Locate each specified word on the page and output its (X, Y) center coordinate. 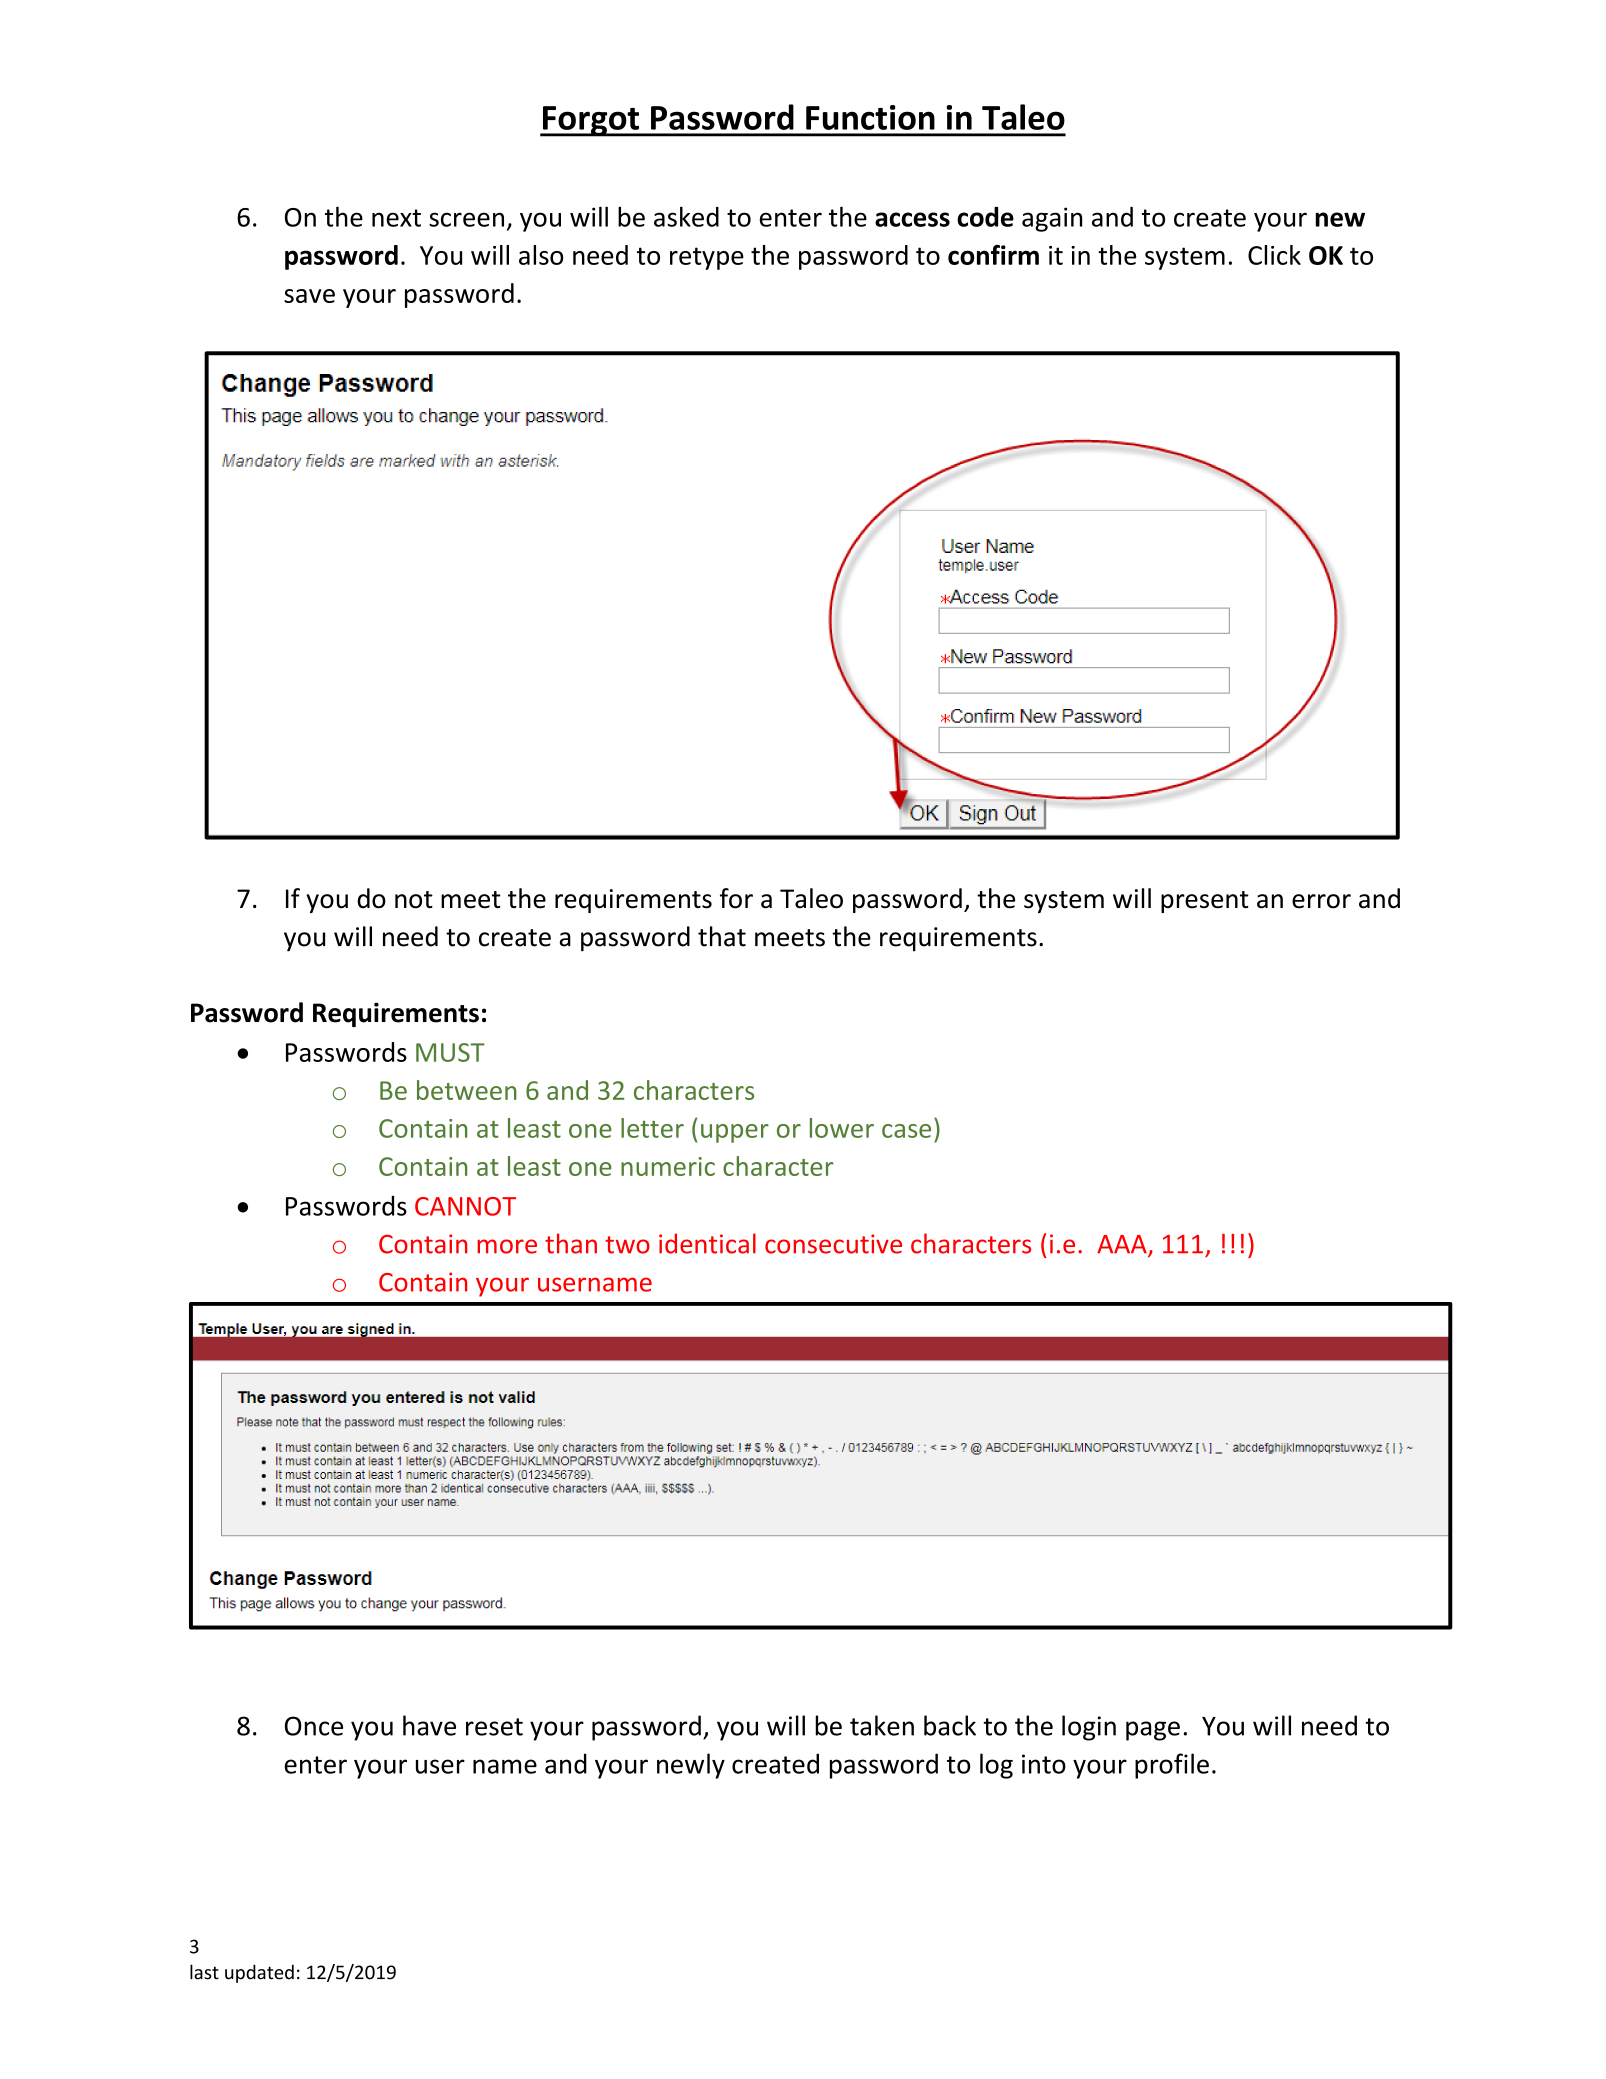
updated (259, 1973)
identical (707, 1243)
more (507, 1246)
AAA (1123, 1245)
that (722, 936)
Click (1274, 255)
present (1205, 902)
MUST (450, 1052)
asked (686, 216)
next (396, 218)
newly (691, 1766)
